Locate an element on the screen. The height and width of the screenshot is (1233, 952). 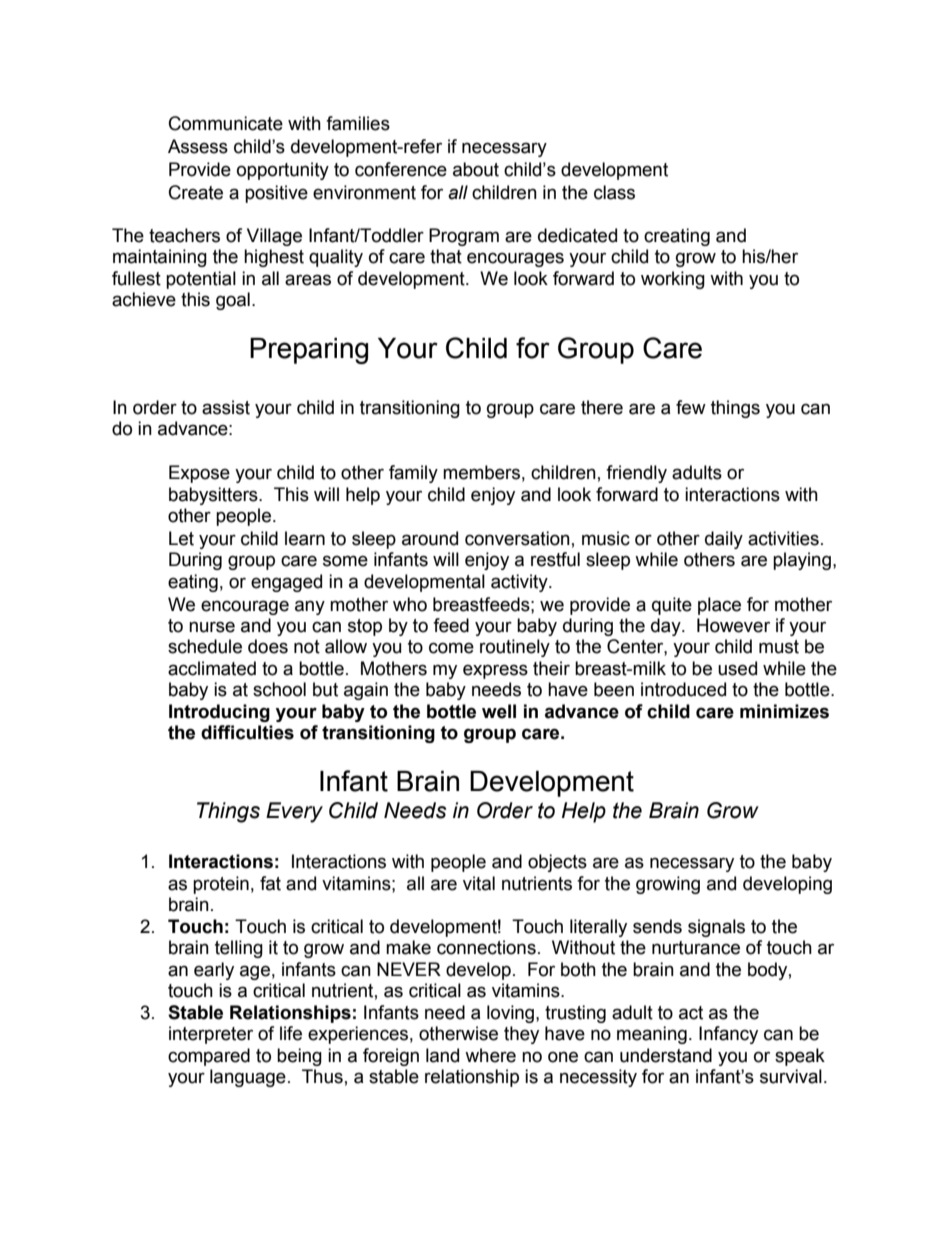
family is located at coordinates (413, 474).
